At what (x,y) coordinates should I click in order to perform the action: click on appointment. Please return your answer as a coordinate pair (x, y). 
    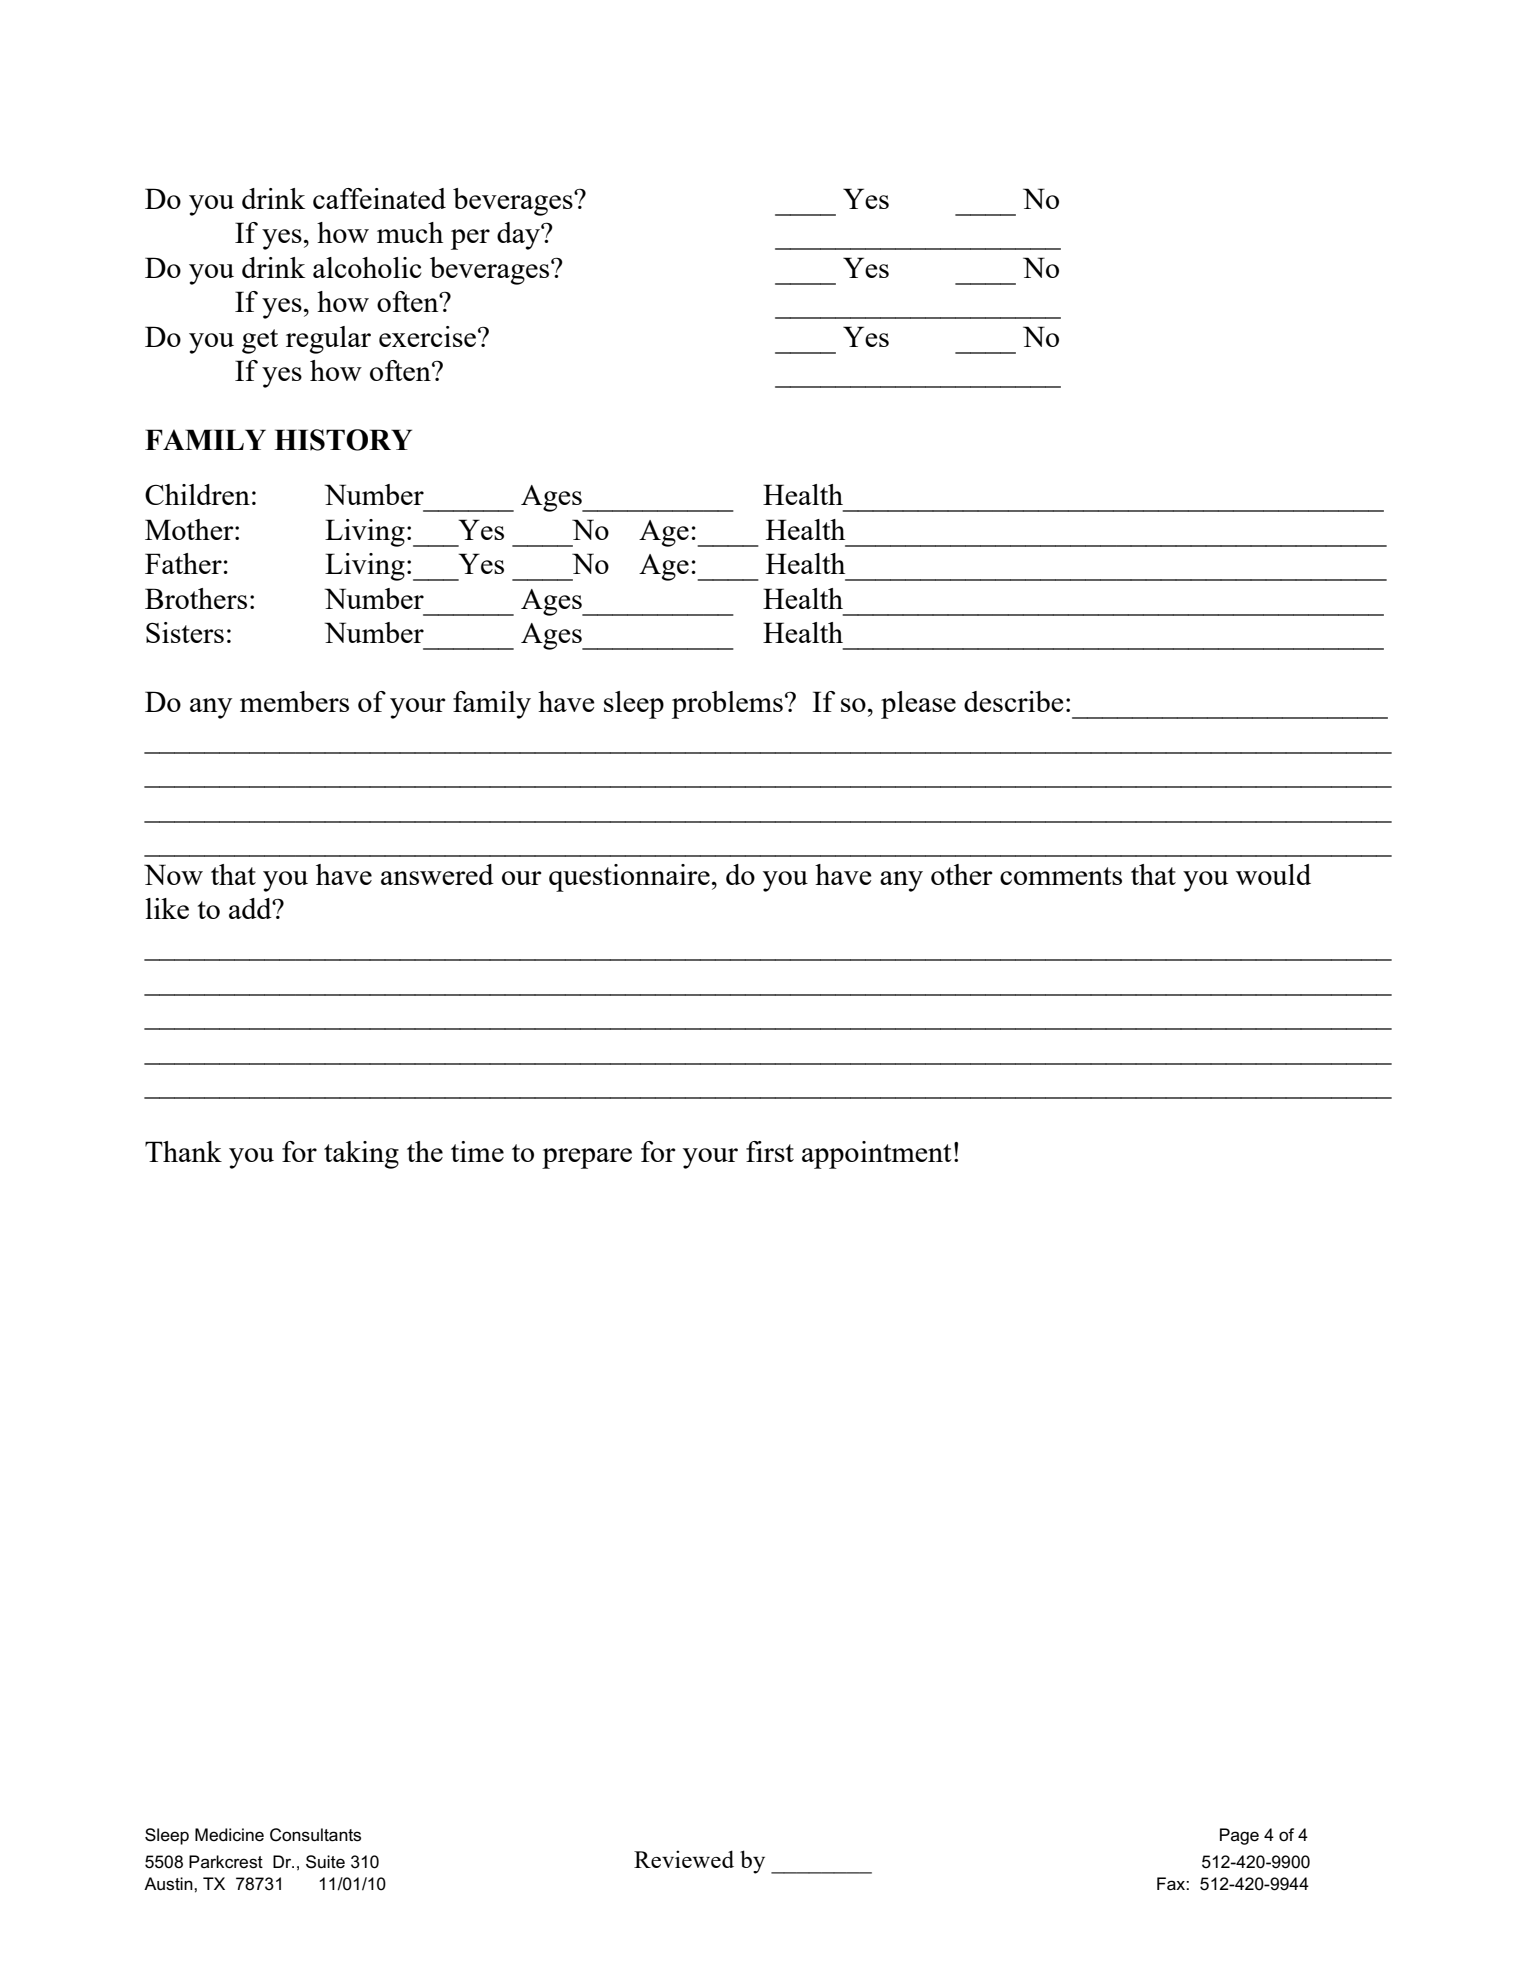
    Looking at the image, I should click on (877, 1155).
